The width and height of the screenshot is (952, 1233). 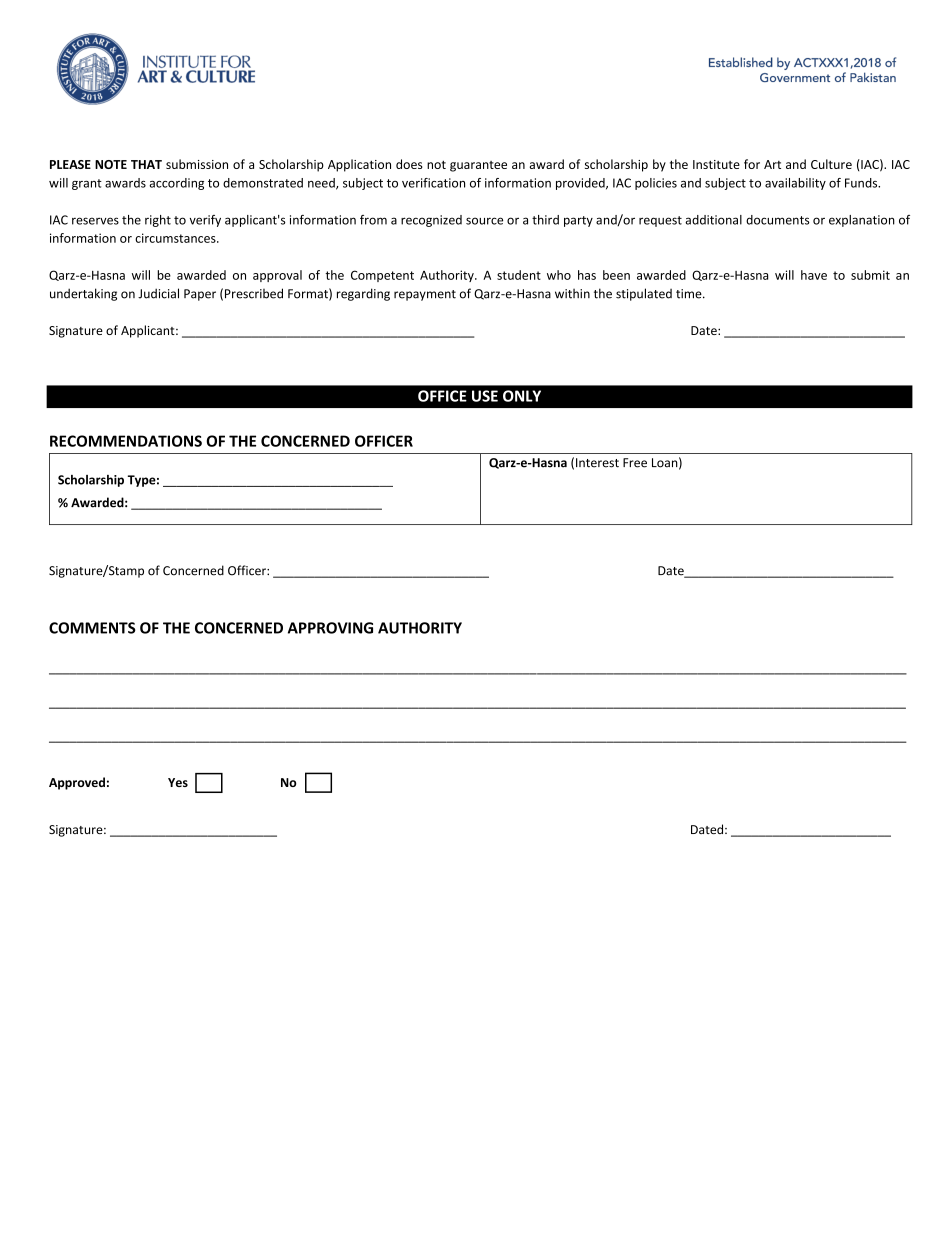 What do you see at coordinates (126, 441) in the screenshot?
I see `RECOMMENDATIONS` at bounding box center [126, 441].
